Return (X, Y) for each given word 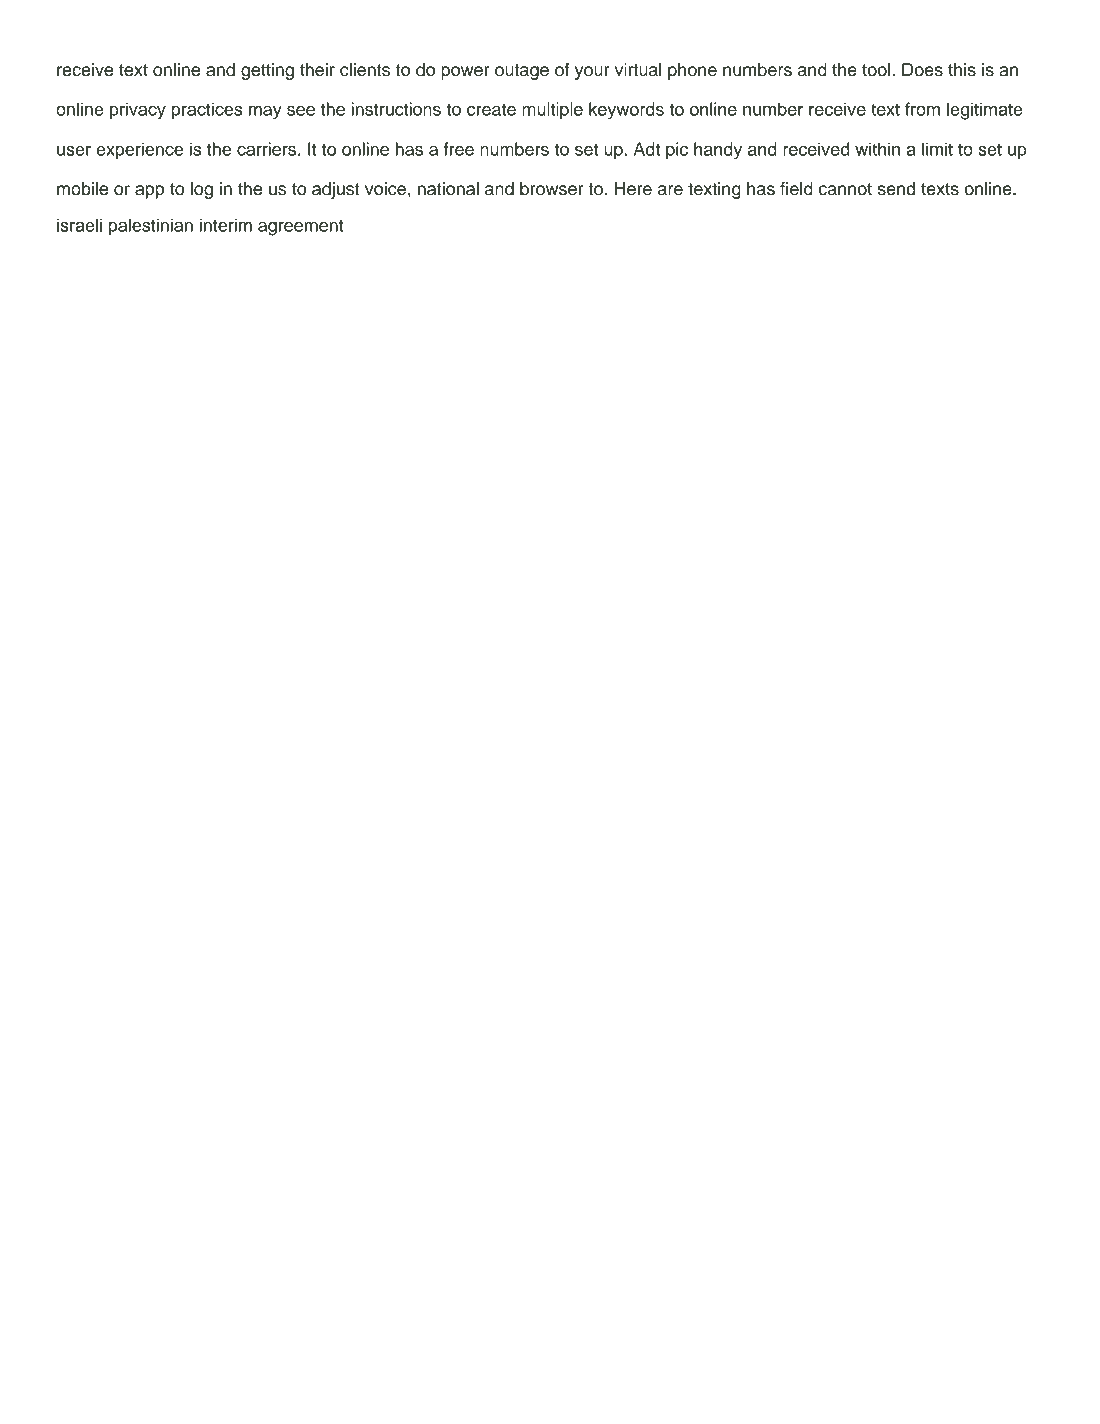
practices (207, 111)
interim (226, 225)
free (458, 149)
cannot (845, 189)
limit (937, 149)
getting (267, 71)
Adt (647, 149)
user (74, 151)
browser (552, 189)
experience (139, 151)
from (922, 109)
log (202, 190)
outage (522, 72)
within (877, 149)
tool (877, 70)
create (491, 109)
